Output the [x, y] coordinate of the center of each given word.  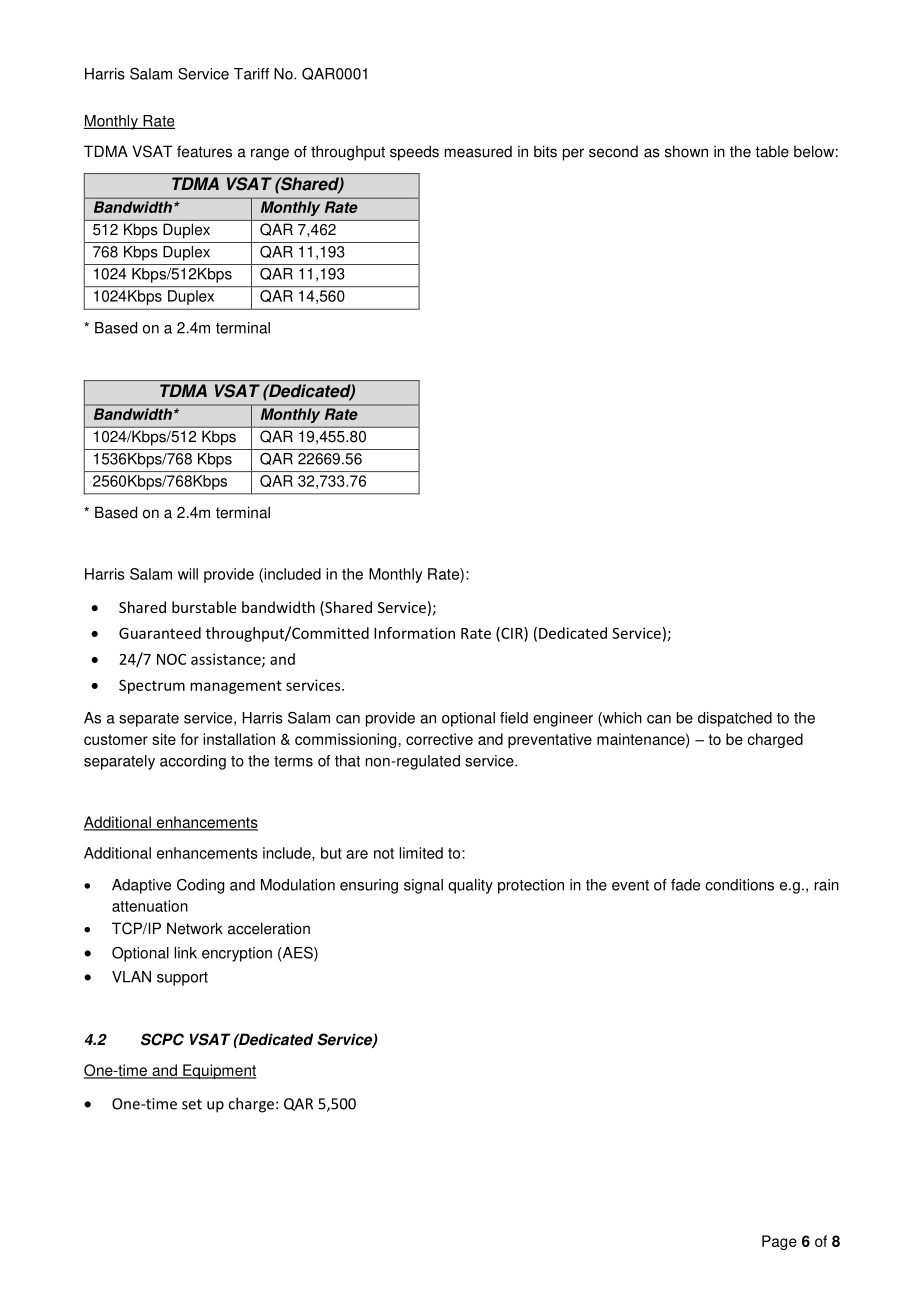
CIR [512, 634]
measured [478, 152]
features [204, 151]
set [192, 1104]
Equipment [218, 1071]
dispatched [735, 719]
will [188, 574]
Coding [200, 886]
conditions [739, 885]
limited [421, 853]
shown [686, 151]
